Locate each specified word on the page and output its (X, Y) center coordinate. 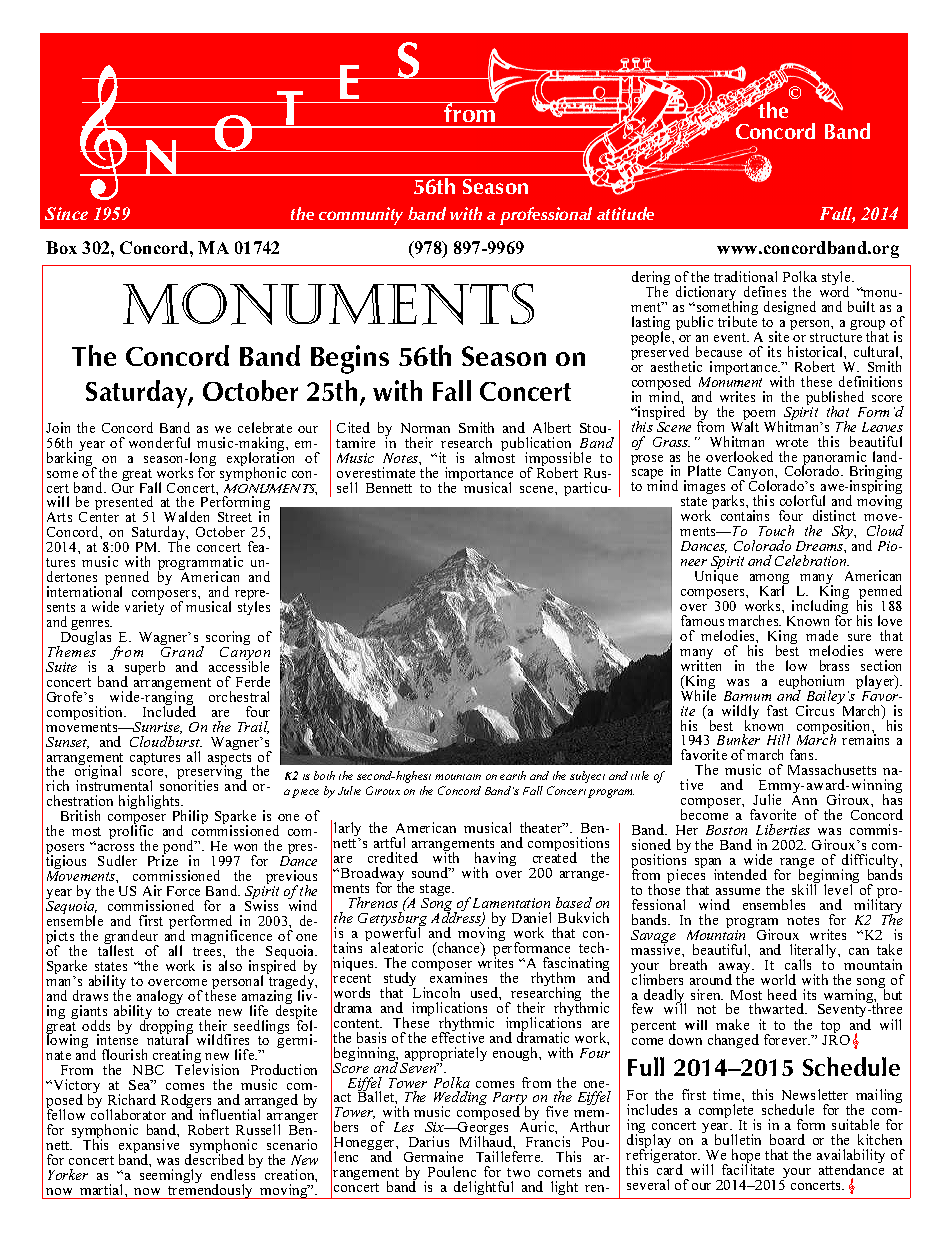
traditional (745, 276)
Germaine (433, 1156)
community (361, 216)
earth (513, 775)
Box (61, 247)
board (787, 1139)
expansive (149, 1147)
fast (777, 710)
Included (169, 710)
